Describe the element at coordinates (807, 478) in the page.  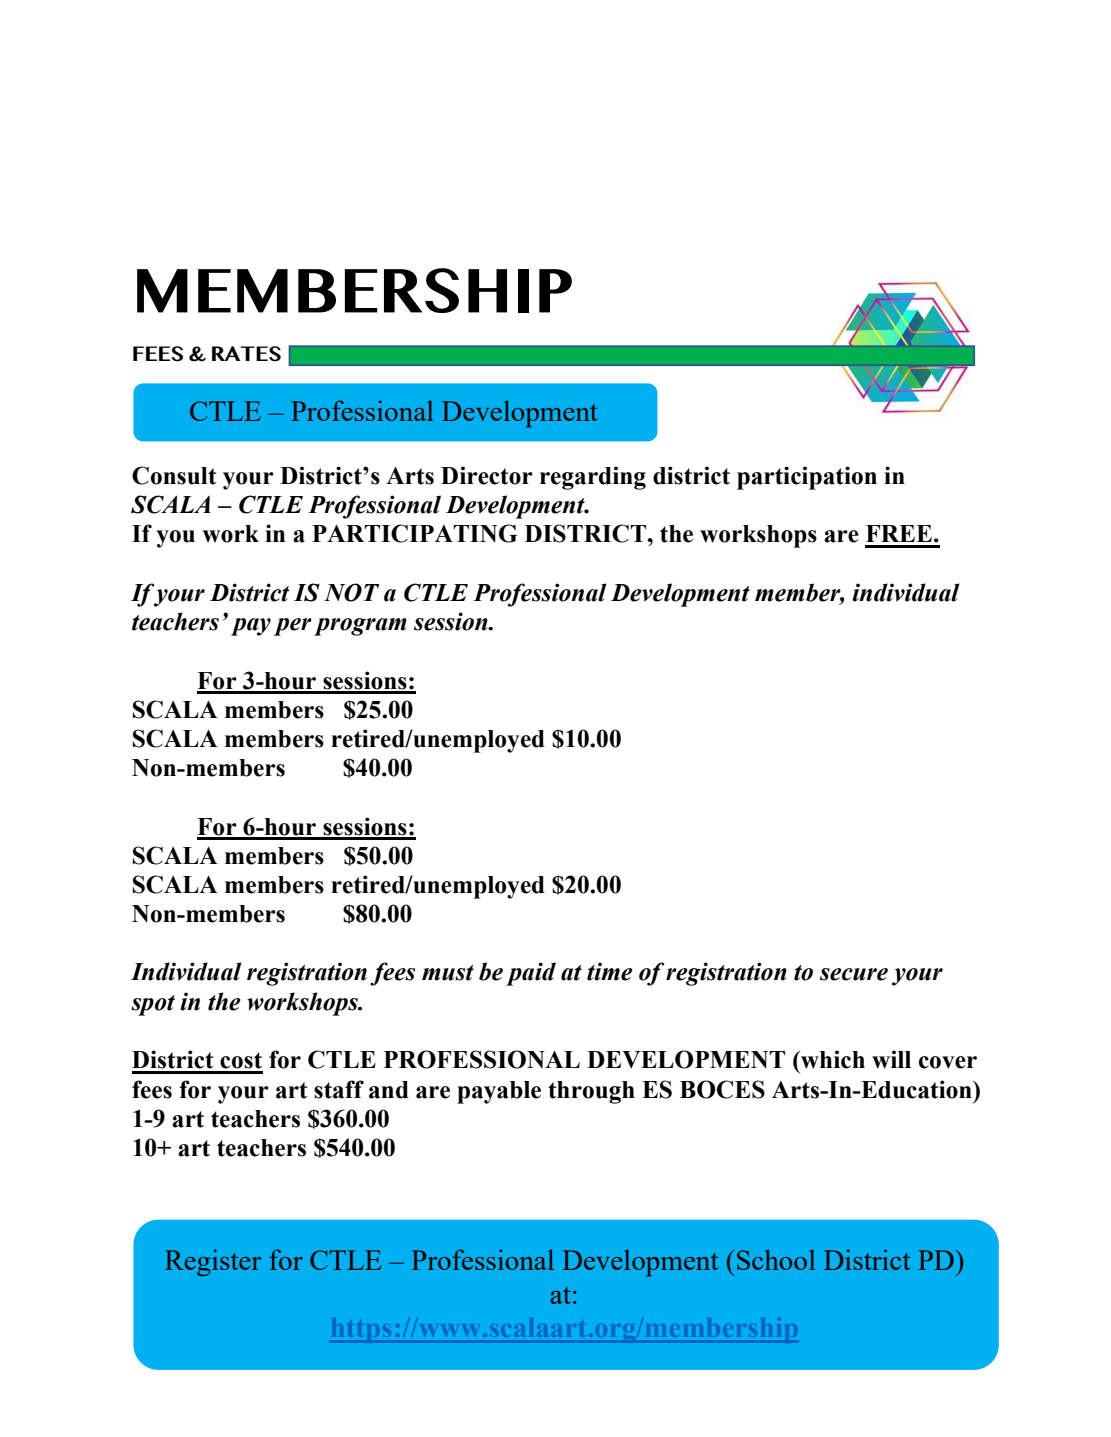
I see `participation` at that location.
